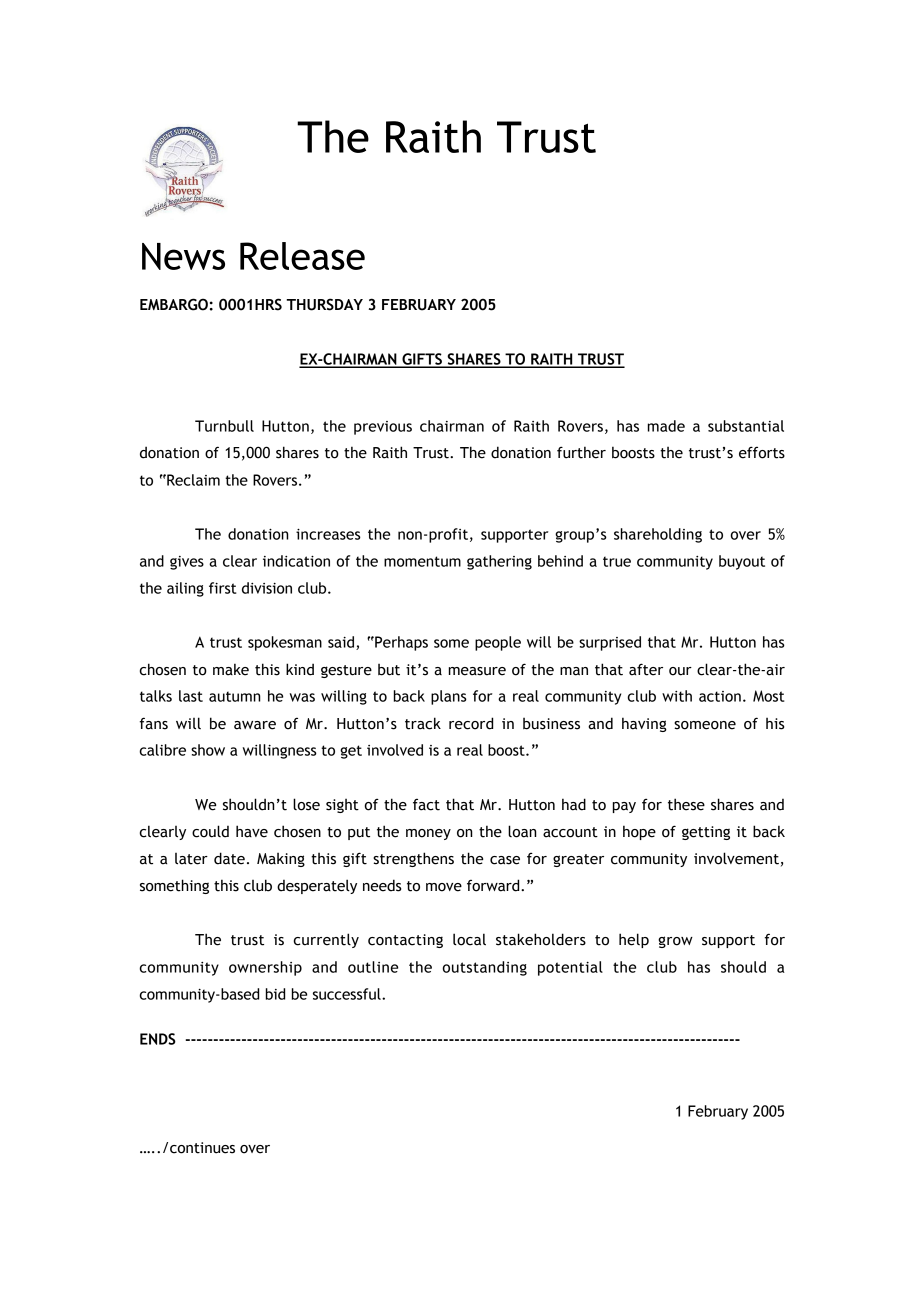 The width and height of the image is (924, 1308). I want to click on with, so click(677, 696).
